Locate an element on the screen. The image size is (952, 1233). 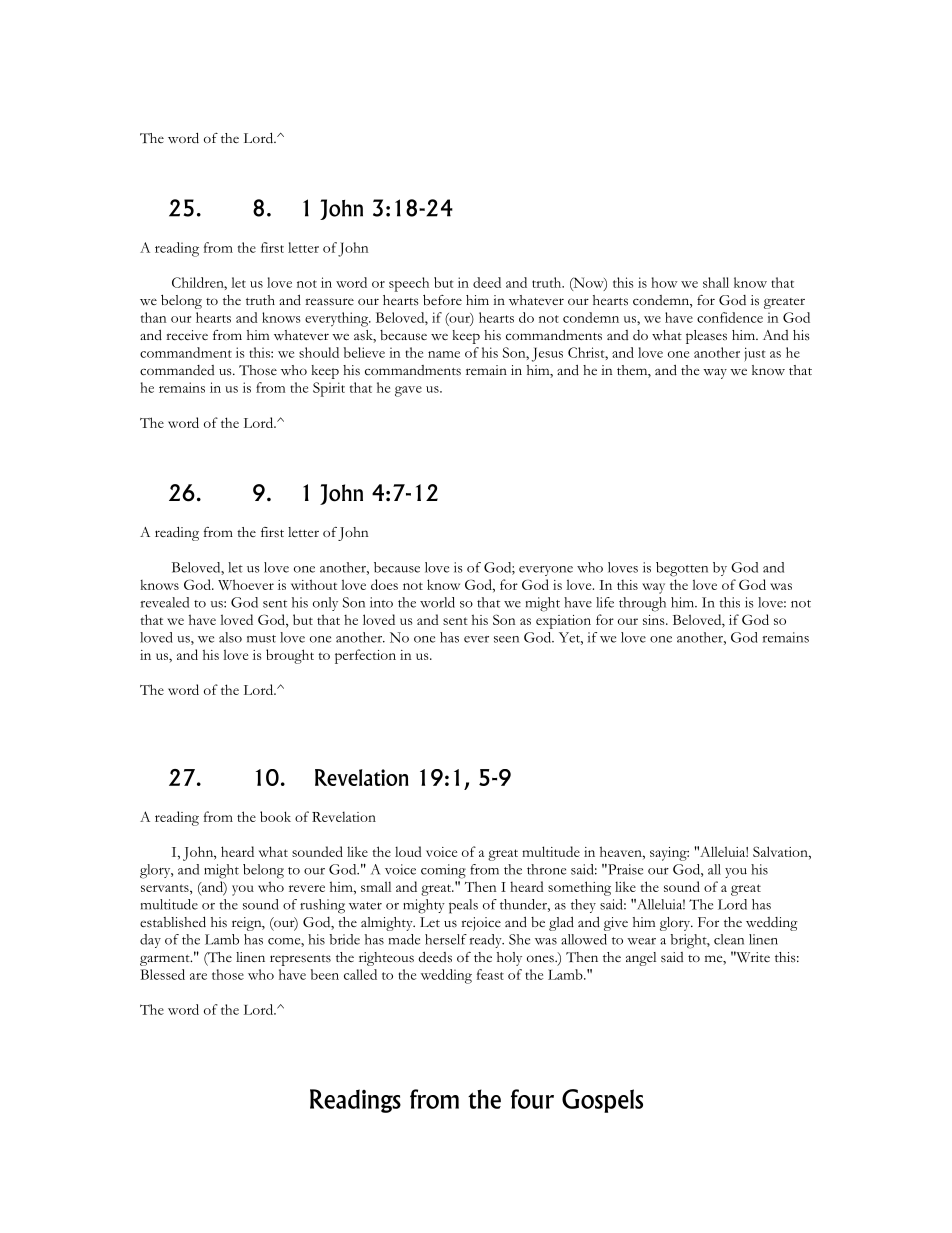
before is located at coordinates (442, 300).
